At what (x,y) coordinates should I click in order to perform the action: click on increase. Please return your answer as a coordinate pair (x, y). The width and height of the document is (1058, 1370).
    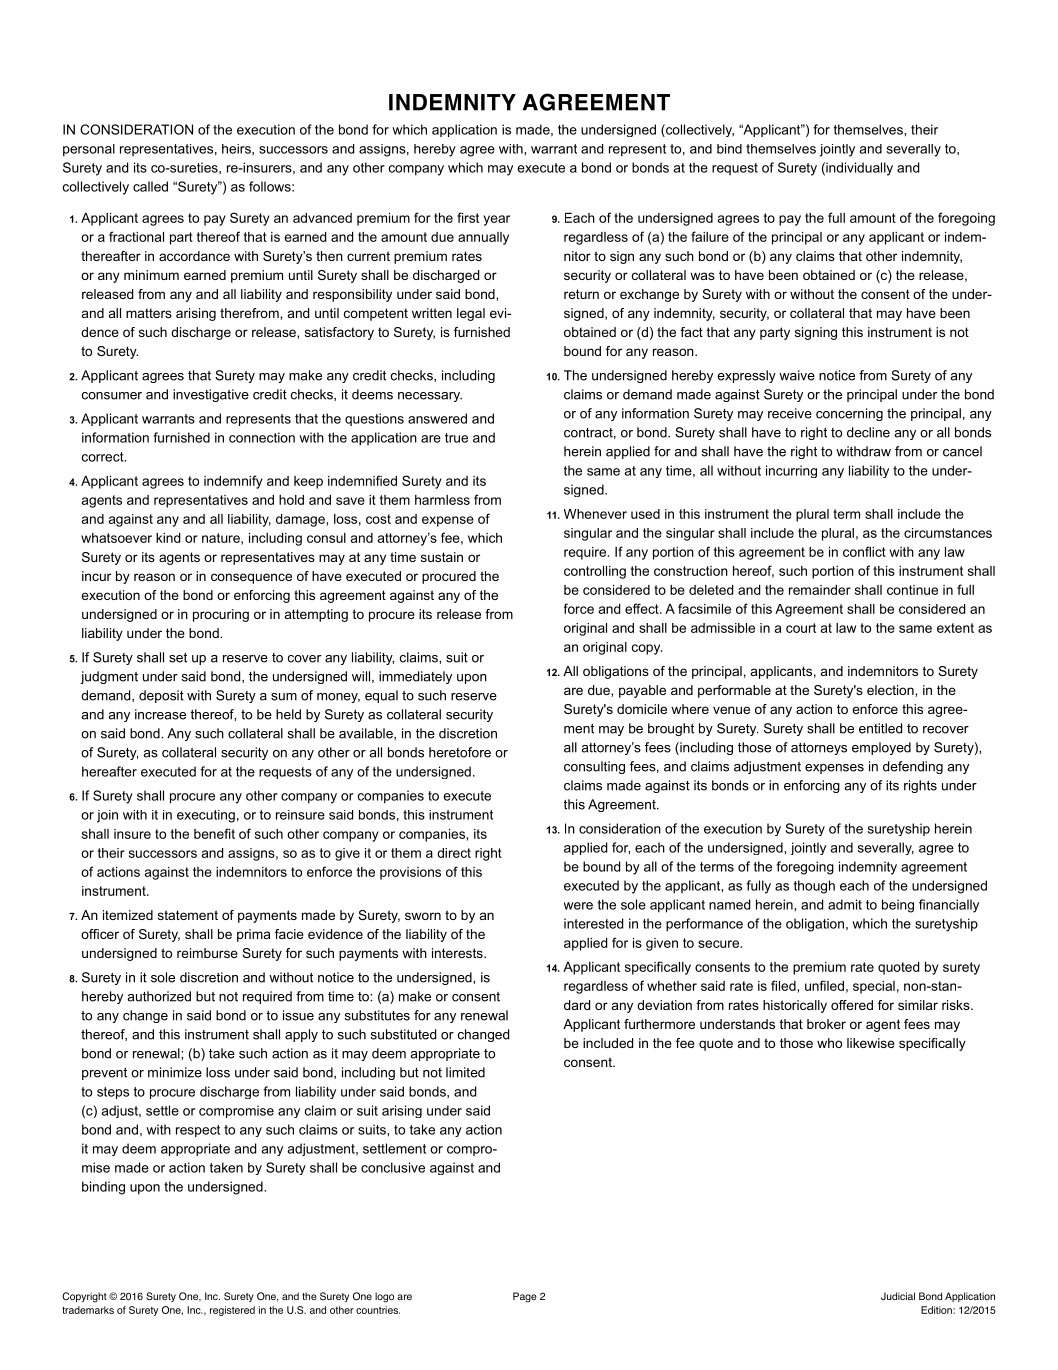
    Looking at the image, I should click on (160, 714).
